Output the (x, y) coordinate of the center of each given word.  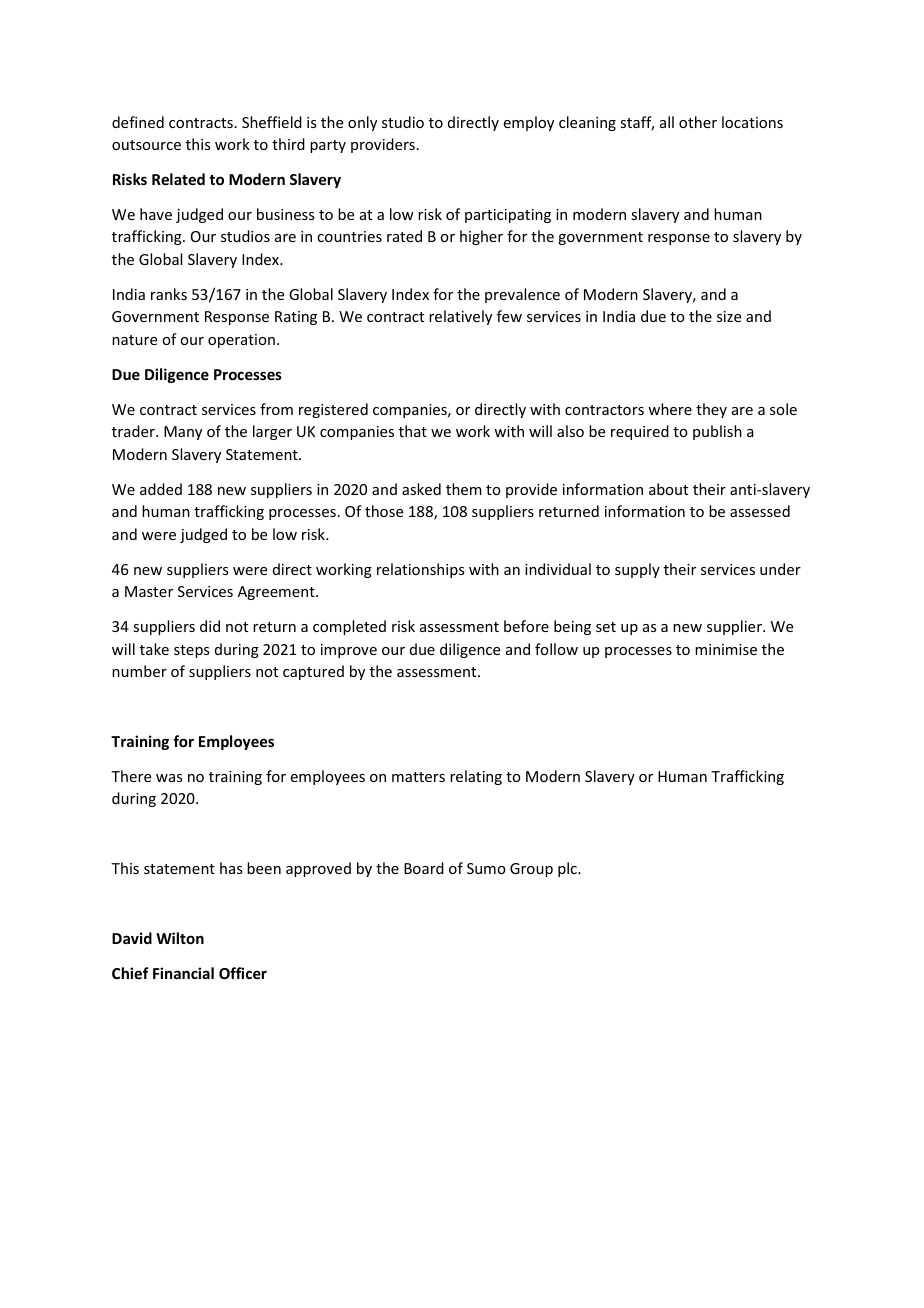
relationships (420, 570)
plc (568, 869)
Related (178, 179)
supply (637, 570)
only (362, 123)
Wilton (180, 938)
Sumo (486, 868)
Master (149, 591)
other (698, 122)
